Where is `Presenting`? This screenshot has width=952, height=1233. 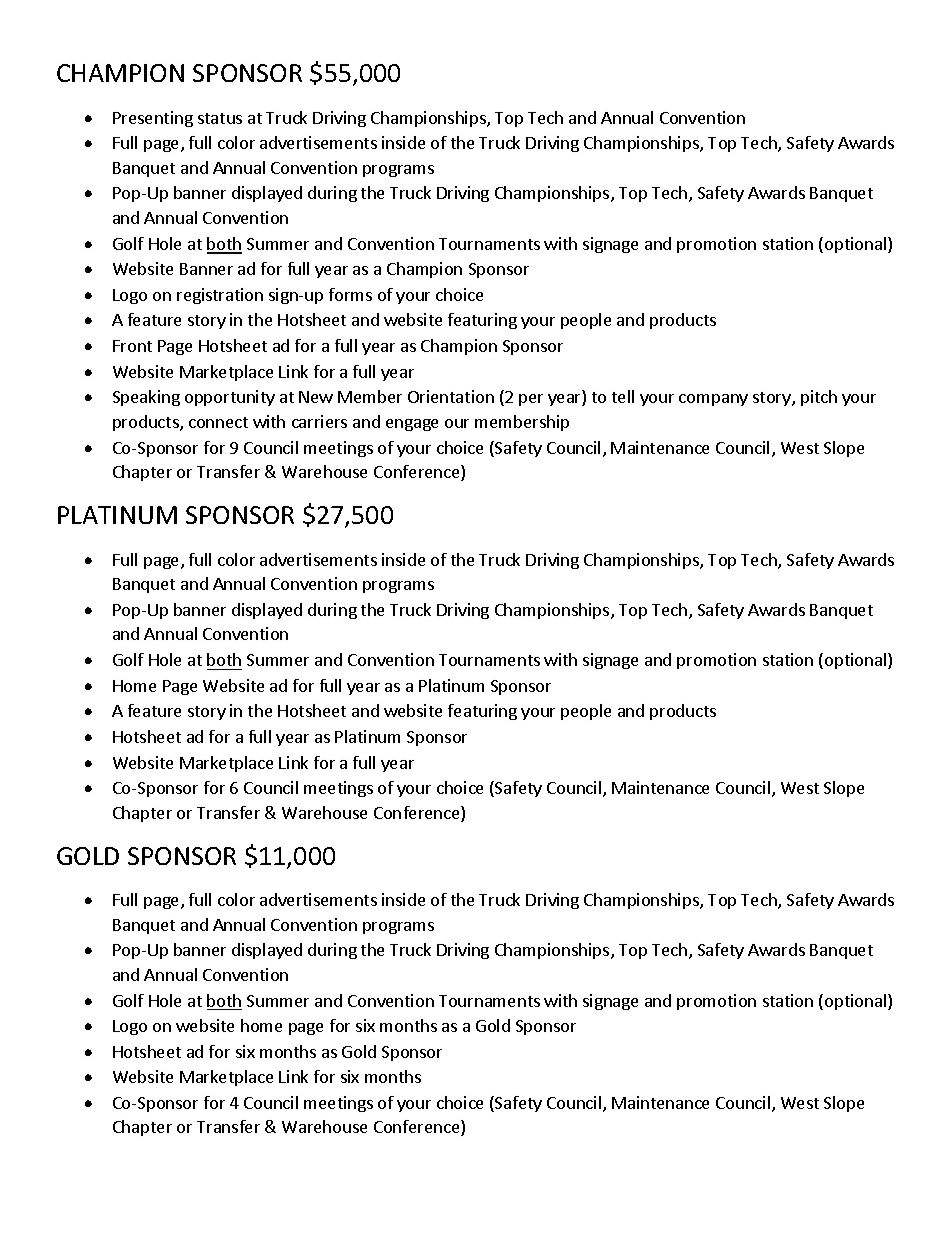
Presenting is located at coordinates (153, 119).
